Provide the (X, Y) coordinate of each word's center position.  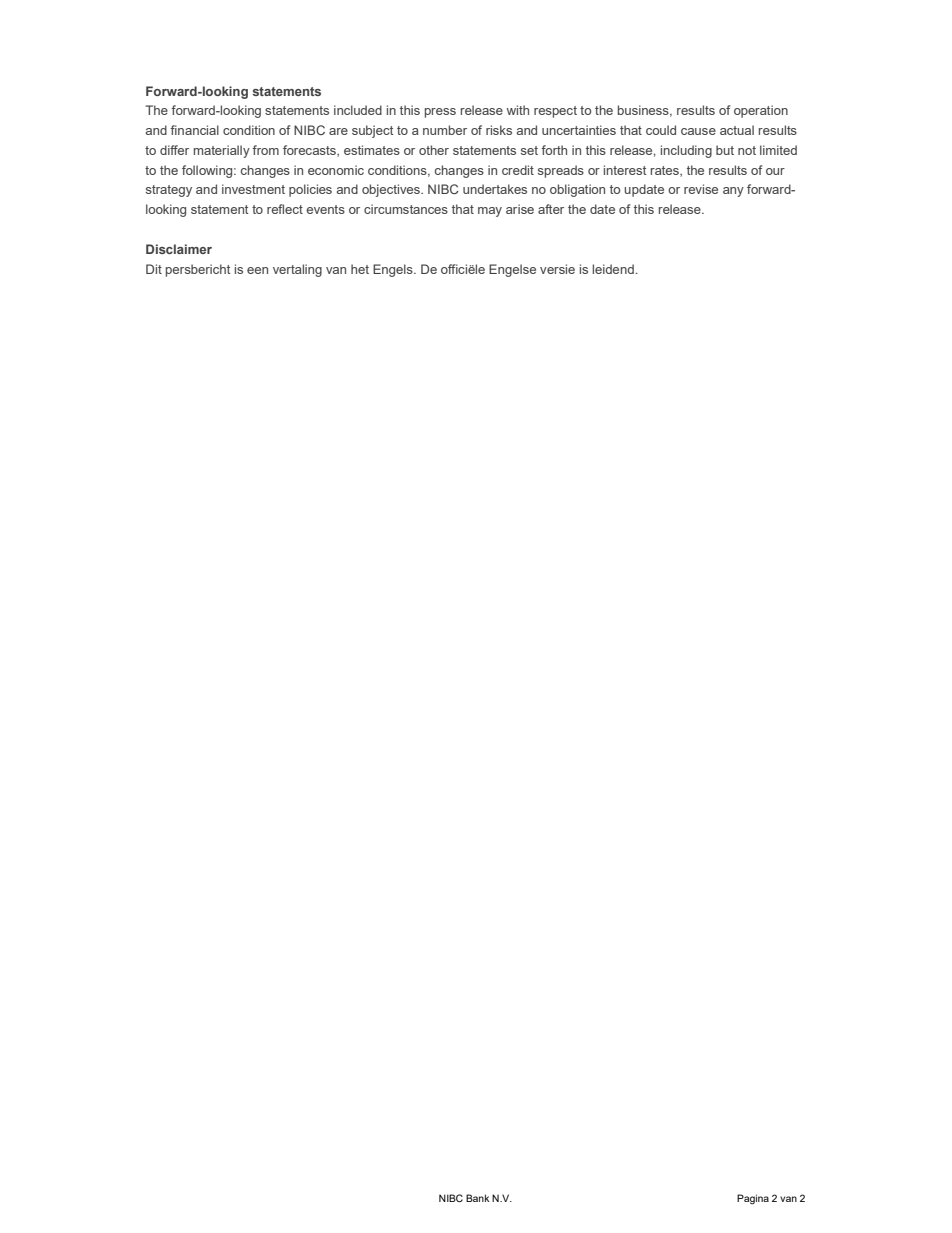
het (360, 269)
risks (499, 130)
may (490, 212)
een (257, 270)
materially (222, 151)
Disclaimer (179, 249)
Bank (478, 1198)
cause (698, 131)
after (551, 209)
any (733, 192)
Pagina (753, 1199)
